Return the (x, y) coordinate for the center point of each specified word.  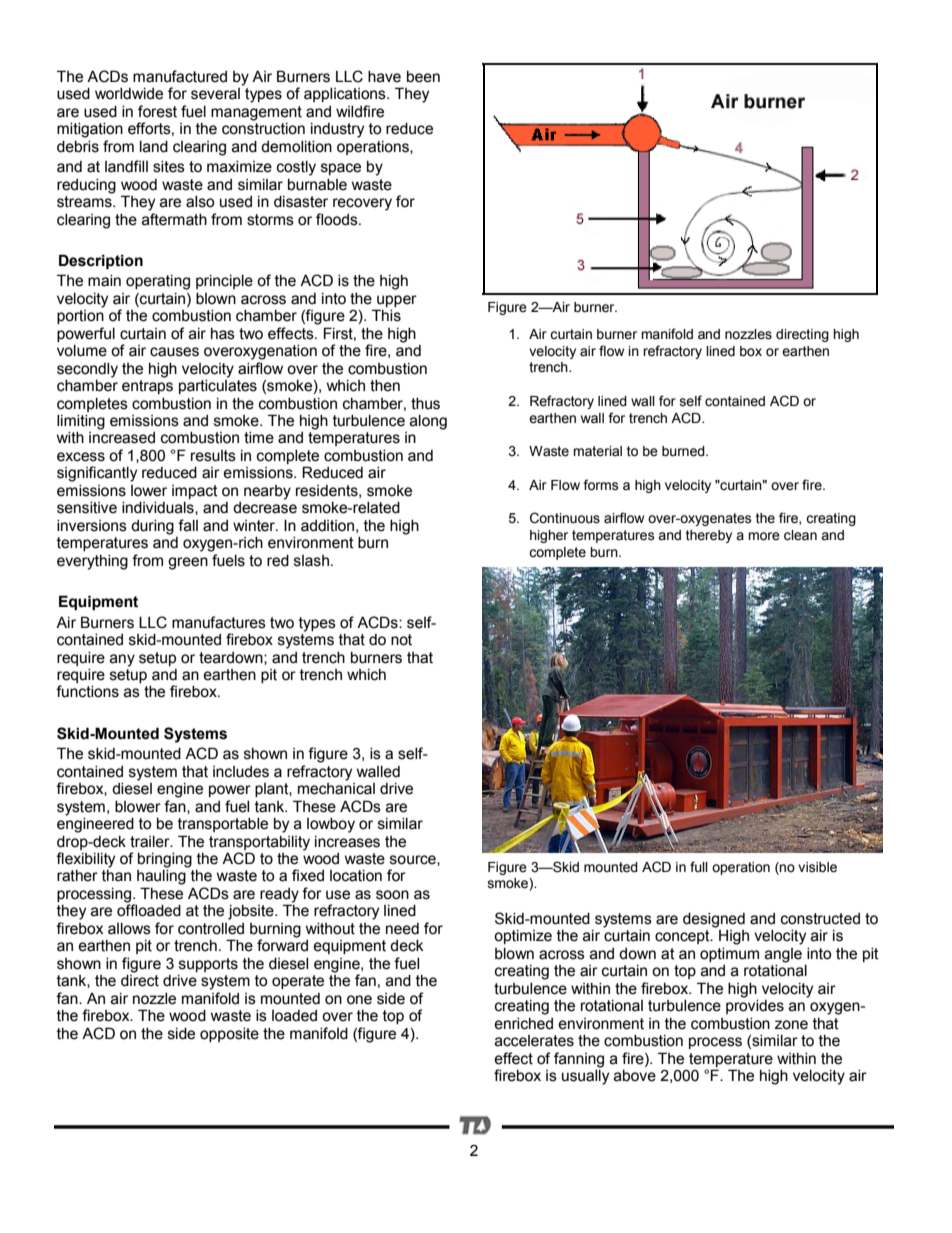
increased (122, 438)
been (423, 77)
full (699, 866)
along (428, 422)
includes (241, 772)
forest (157, 111)
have (384, 77)
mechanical (336, 789)
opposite (229, 1035)
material (597, 451)
